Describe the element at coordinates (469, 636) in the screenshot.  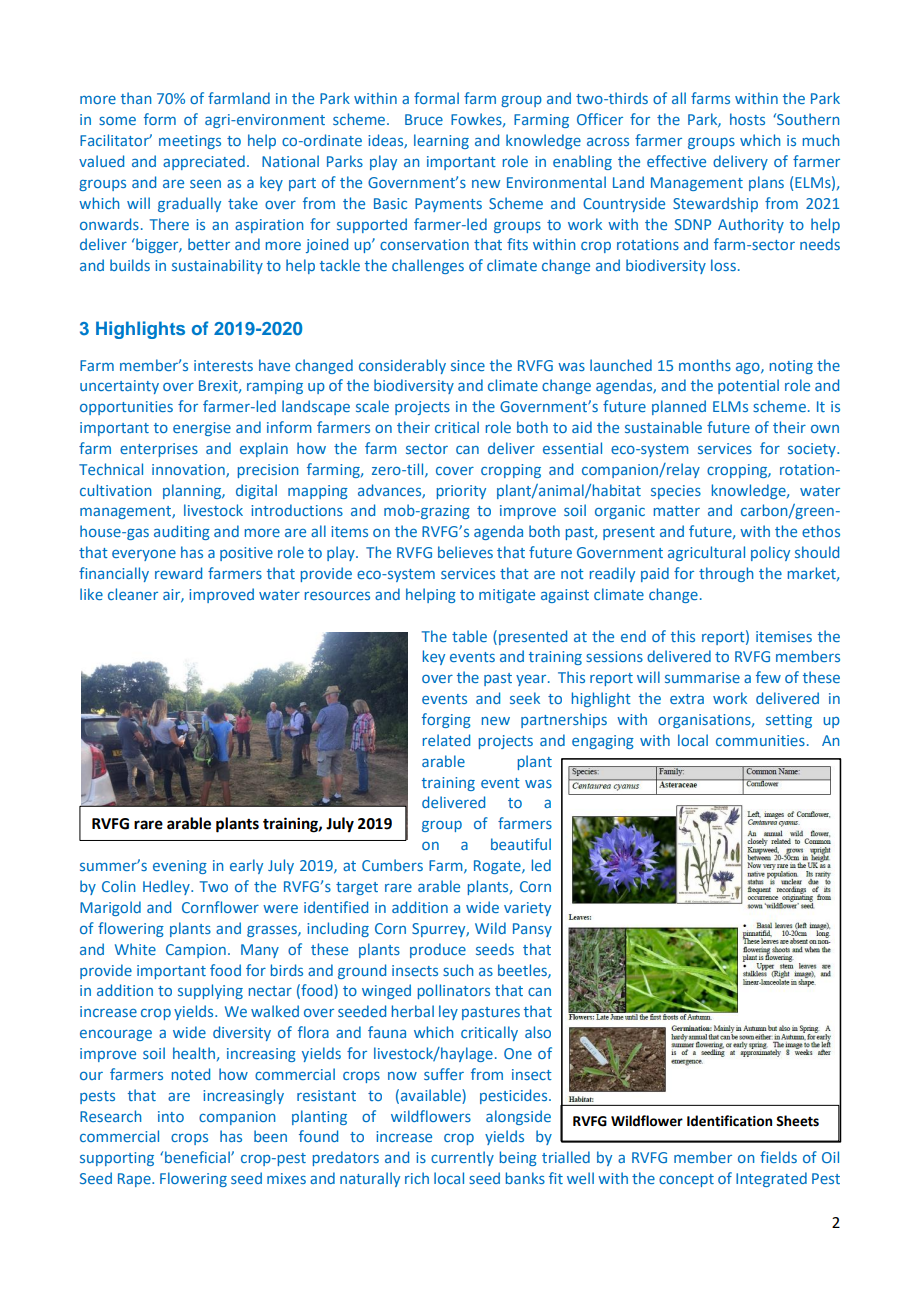
I see `table` at that location.
